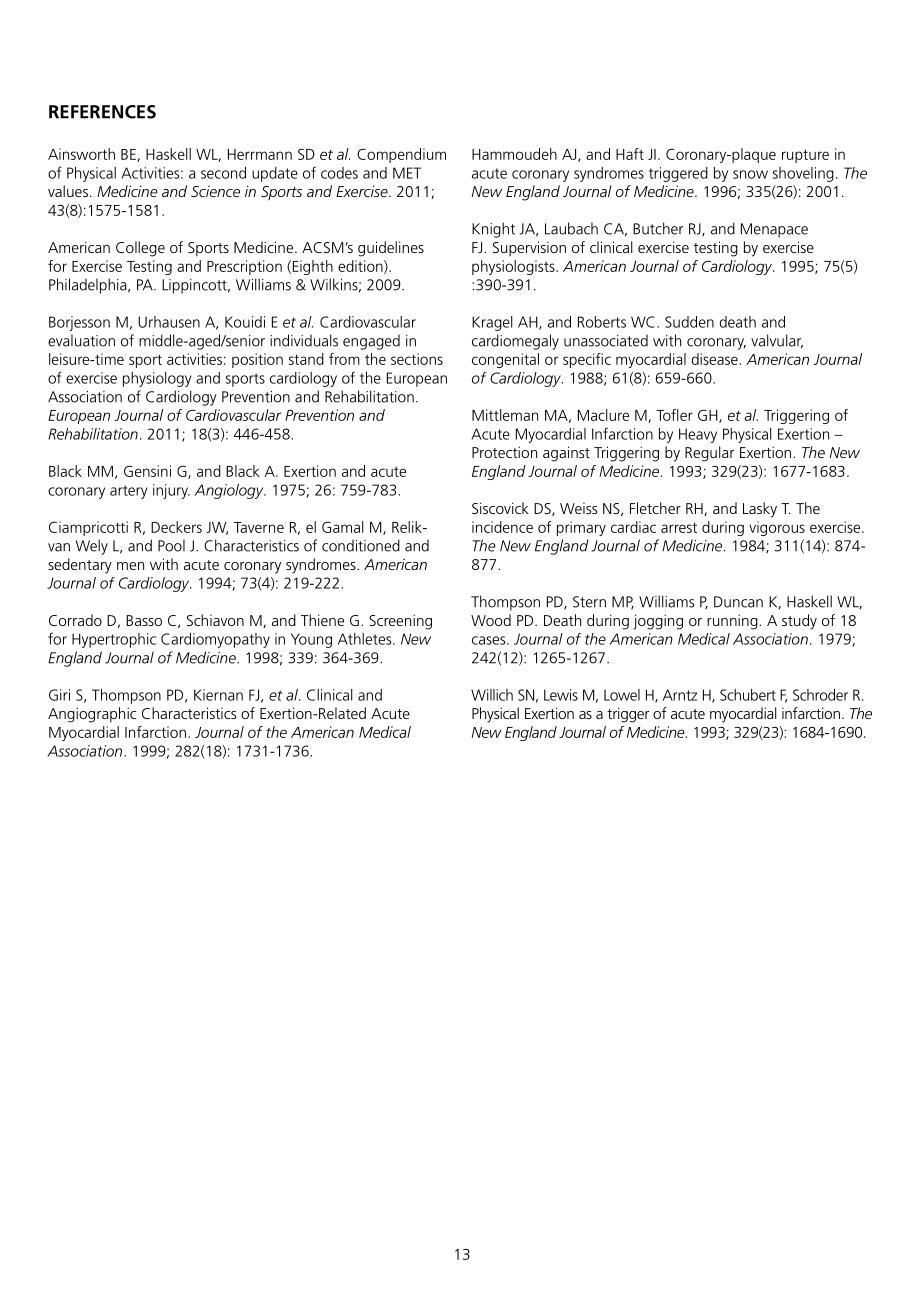 Image resolution: width=924 pixels, height=1308 pixels. Describe the element at coordinates (679, 527) in the screenshot. I see `arrest` at that location.
